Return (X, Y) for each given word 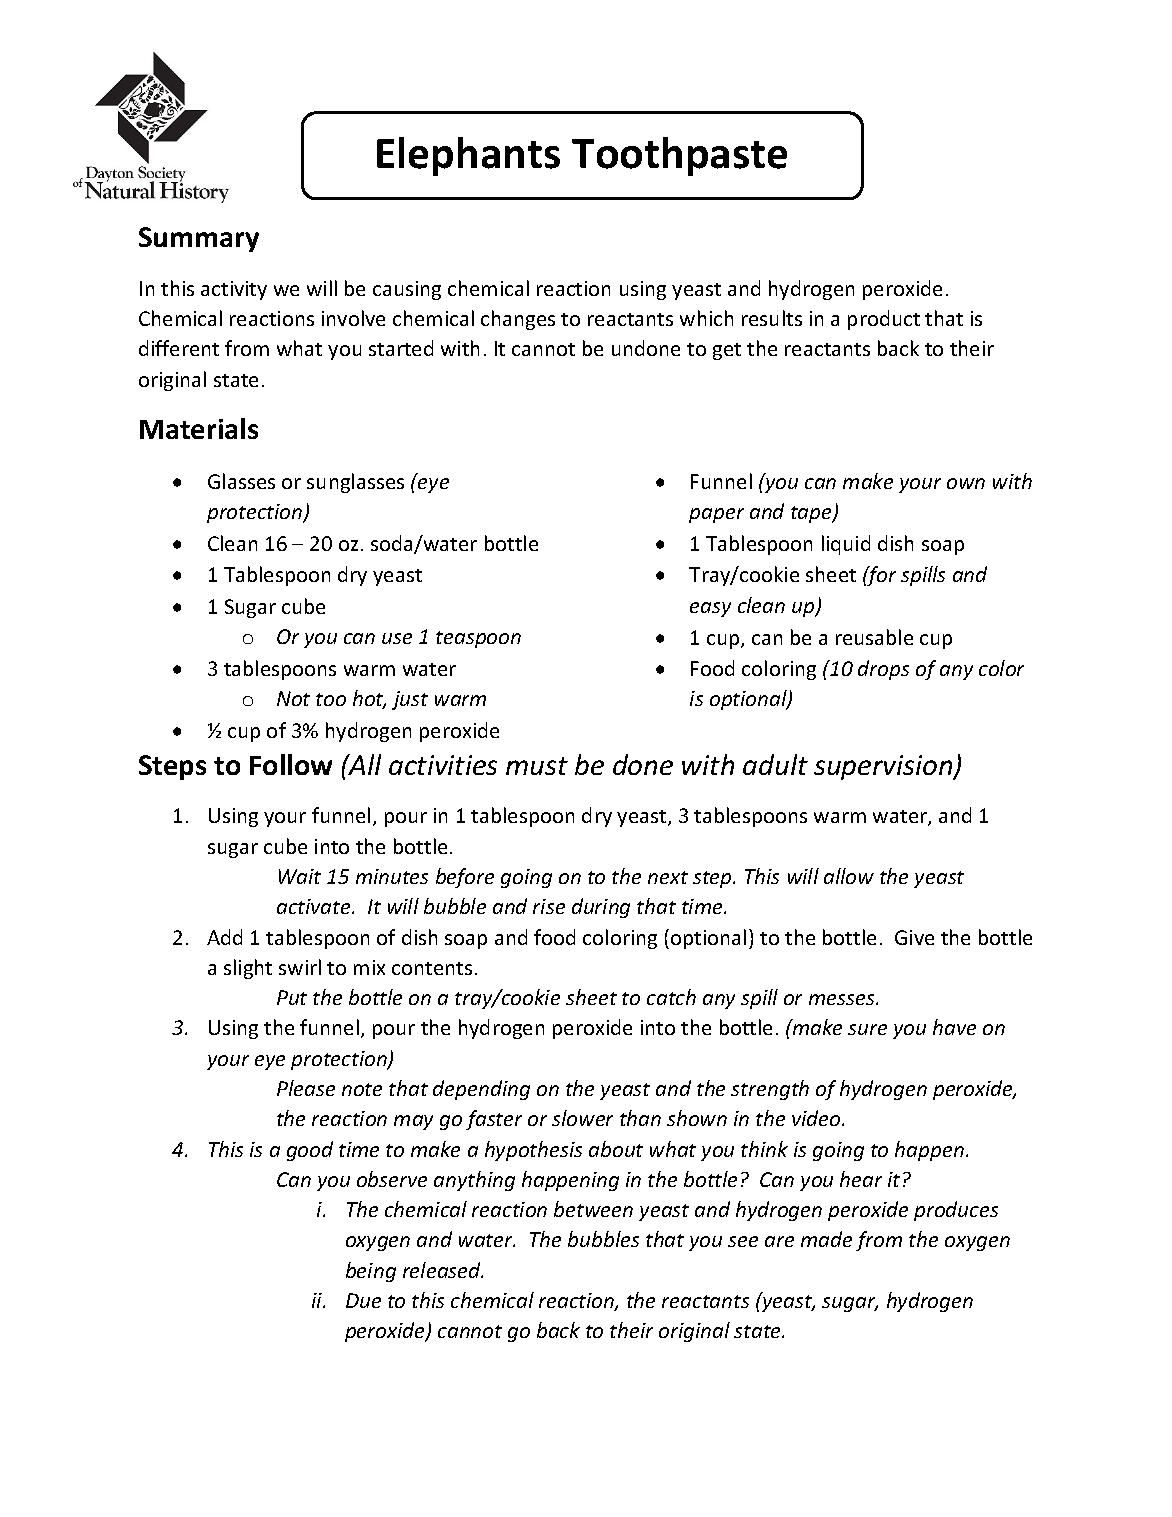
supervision (884, 767)
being (371, 1272)
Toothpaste (679, 156)
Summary (199, 239)
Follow (291, 764)
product (884, 320)
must (537, 766)
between (593, 1209)
